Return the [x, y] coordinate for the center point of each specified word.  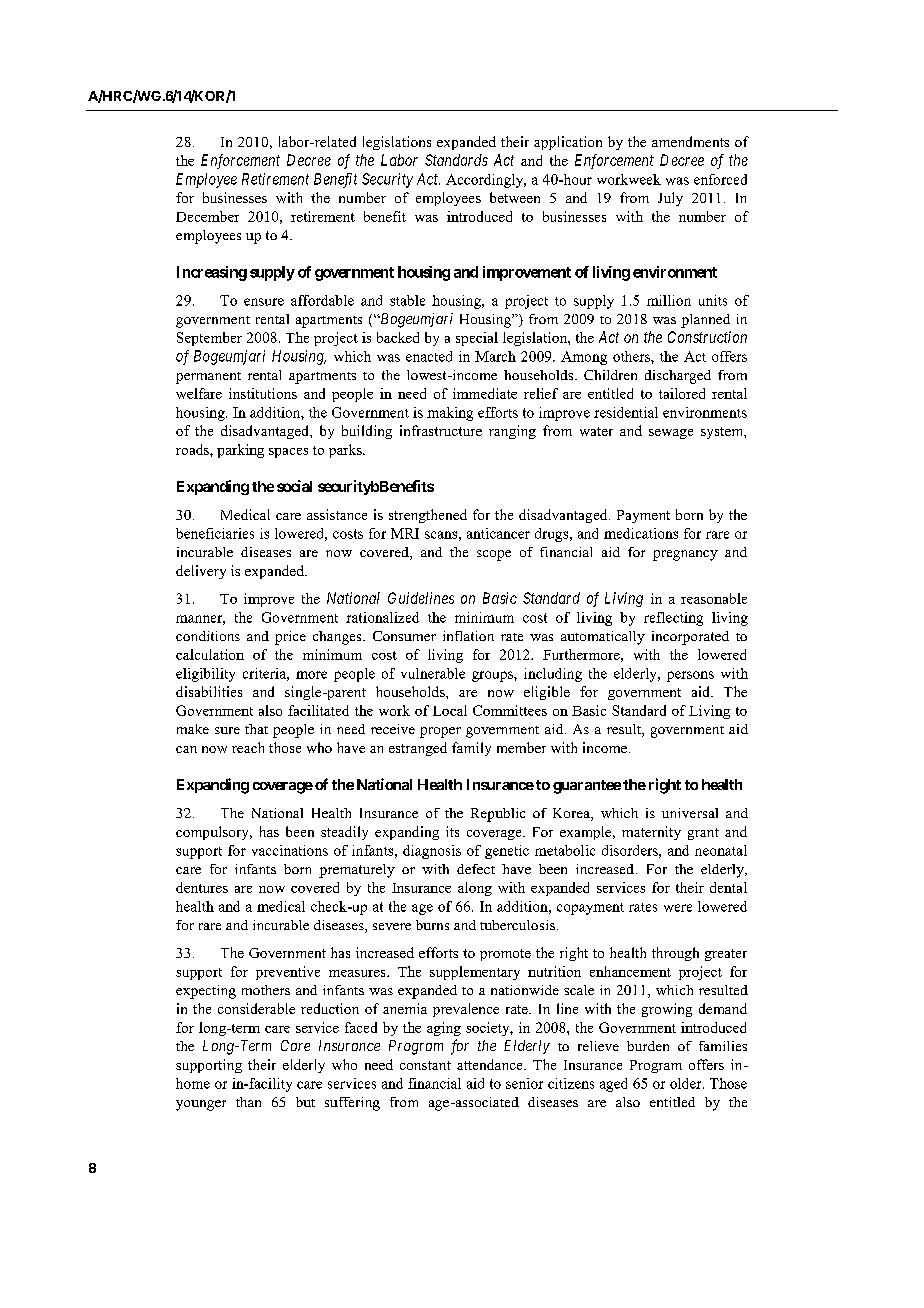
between [515, 197]
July [670, 199]
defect [476, 869]
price [290, 638]
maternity [651, 833]
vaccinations [290, 850]
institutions [263, 393]
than [248, 1102]
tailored [682, 393]
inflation [468, 636]
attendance [491, 1064]
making [450, 414]
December [207, 216]
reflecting [673, 619]
